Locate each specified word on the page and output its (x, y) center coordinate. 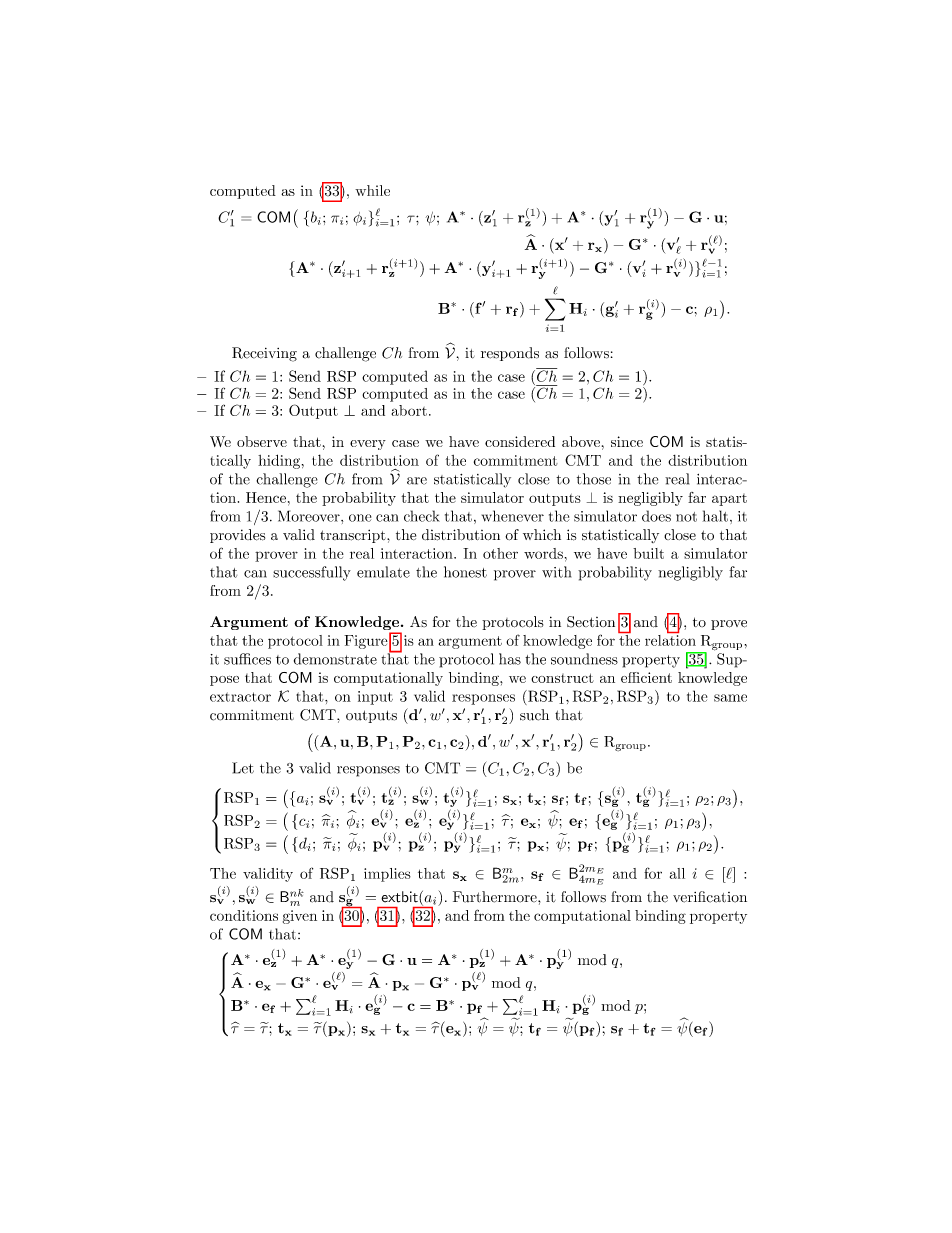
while (372, 190)
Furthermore (496, 897)
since (627, 441)
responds (510, 354)
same (730, 698)
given (300, 917)
